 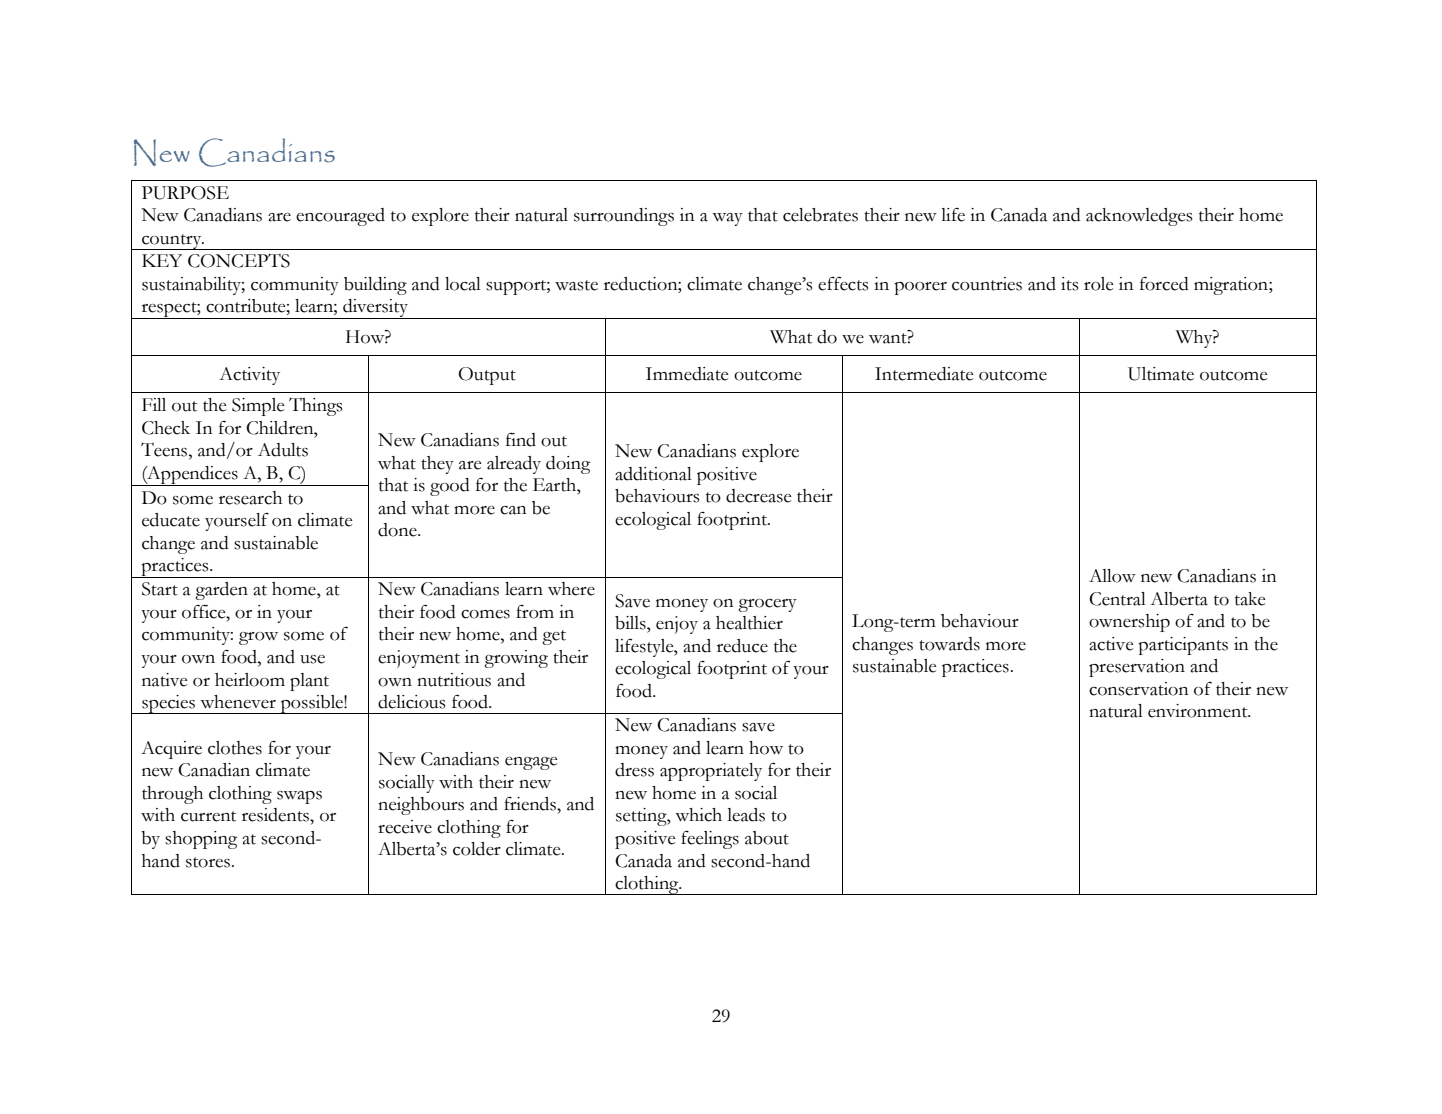 I want to click on additional, so click(x=653, y=474).
